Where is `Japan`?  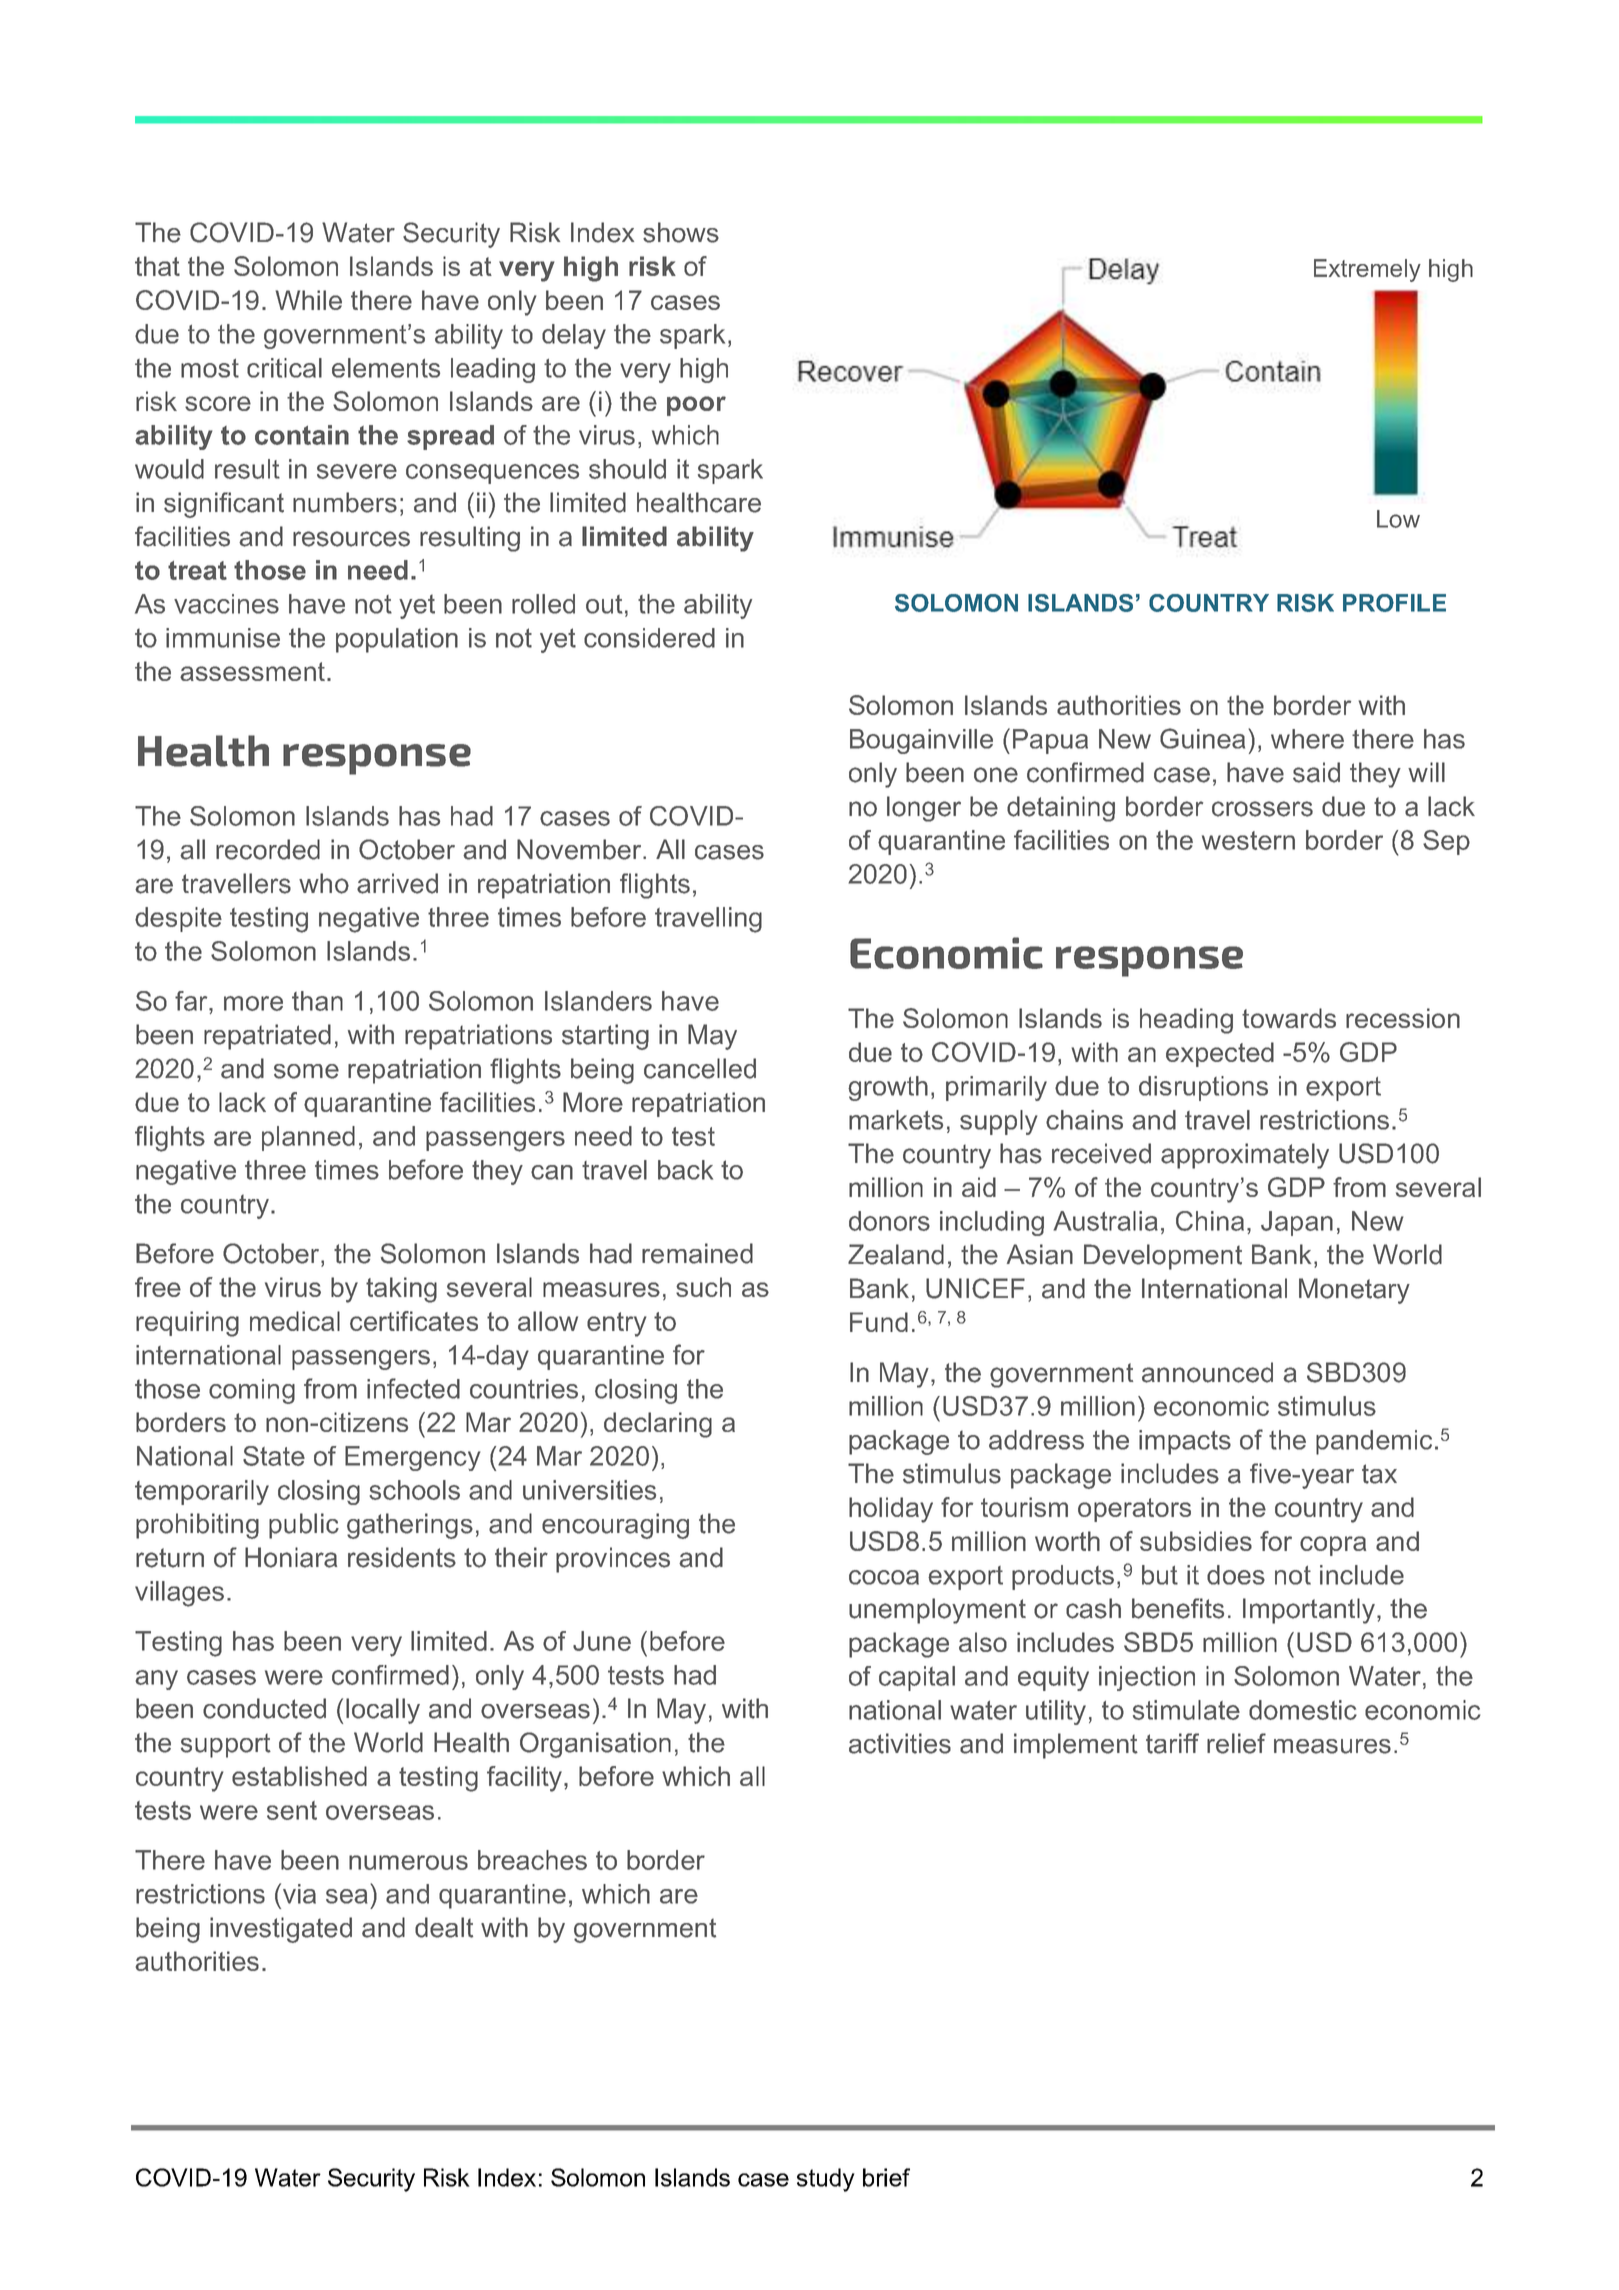
Japan is located at coordinates (1297, 1223).
